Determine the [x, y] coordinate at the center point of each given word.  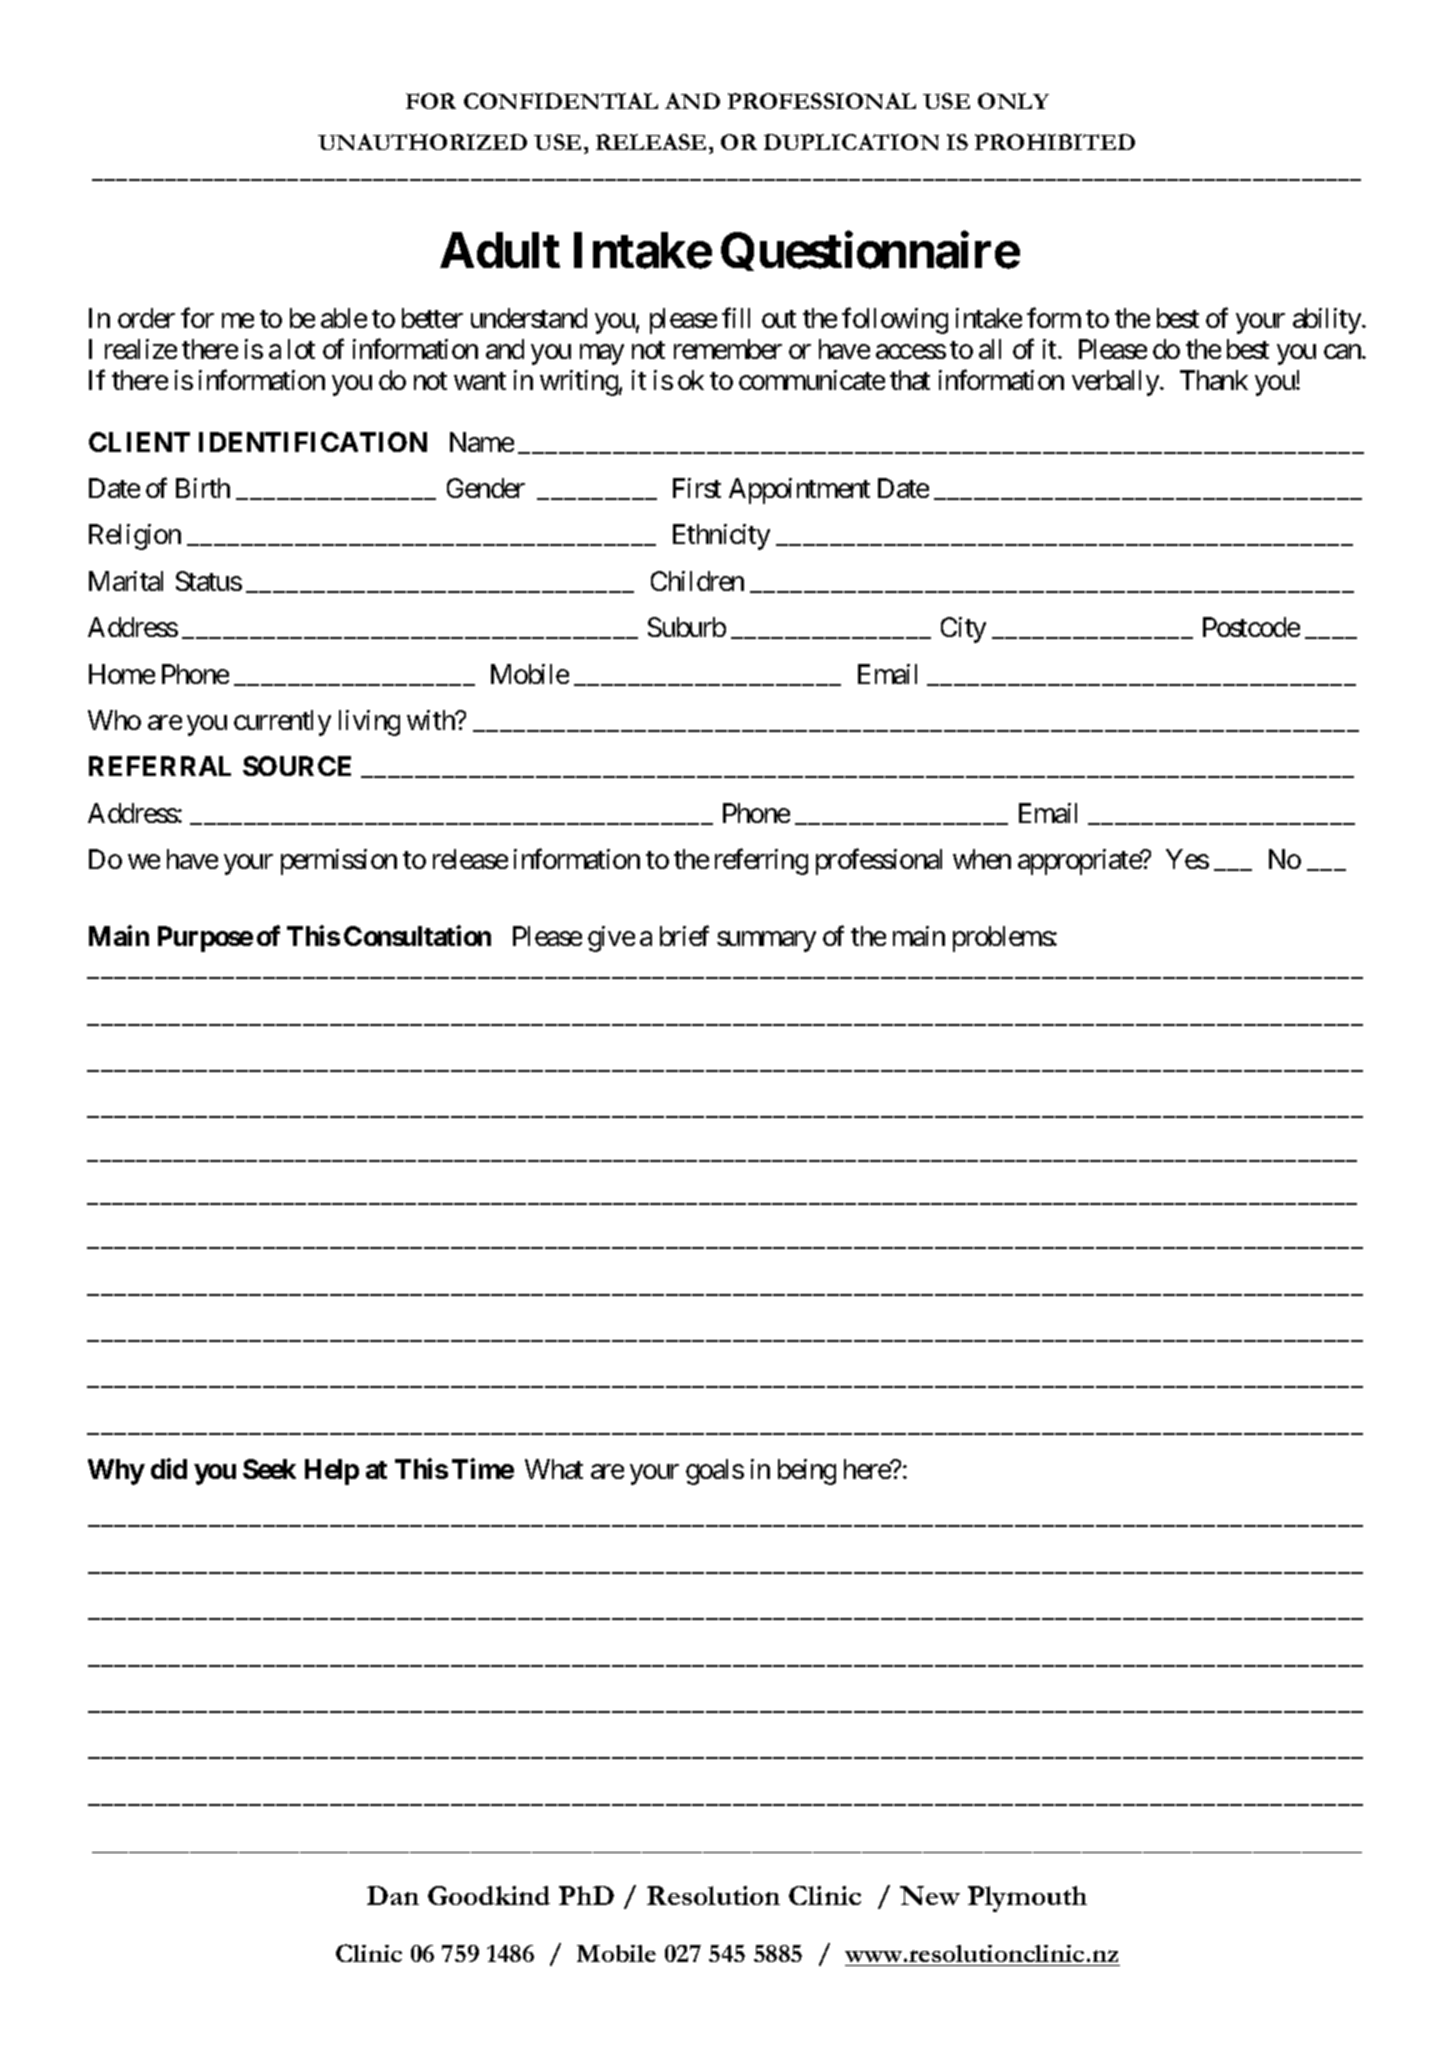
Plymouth [1027, 1899]
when [982, 859]
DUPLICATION [851, 142]
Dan [393, 1895]
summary [766, 942]
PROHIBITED [1055, 142]
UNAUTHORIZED [422, 142]
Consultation [417, 935]
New [930, 1895]
